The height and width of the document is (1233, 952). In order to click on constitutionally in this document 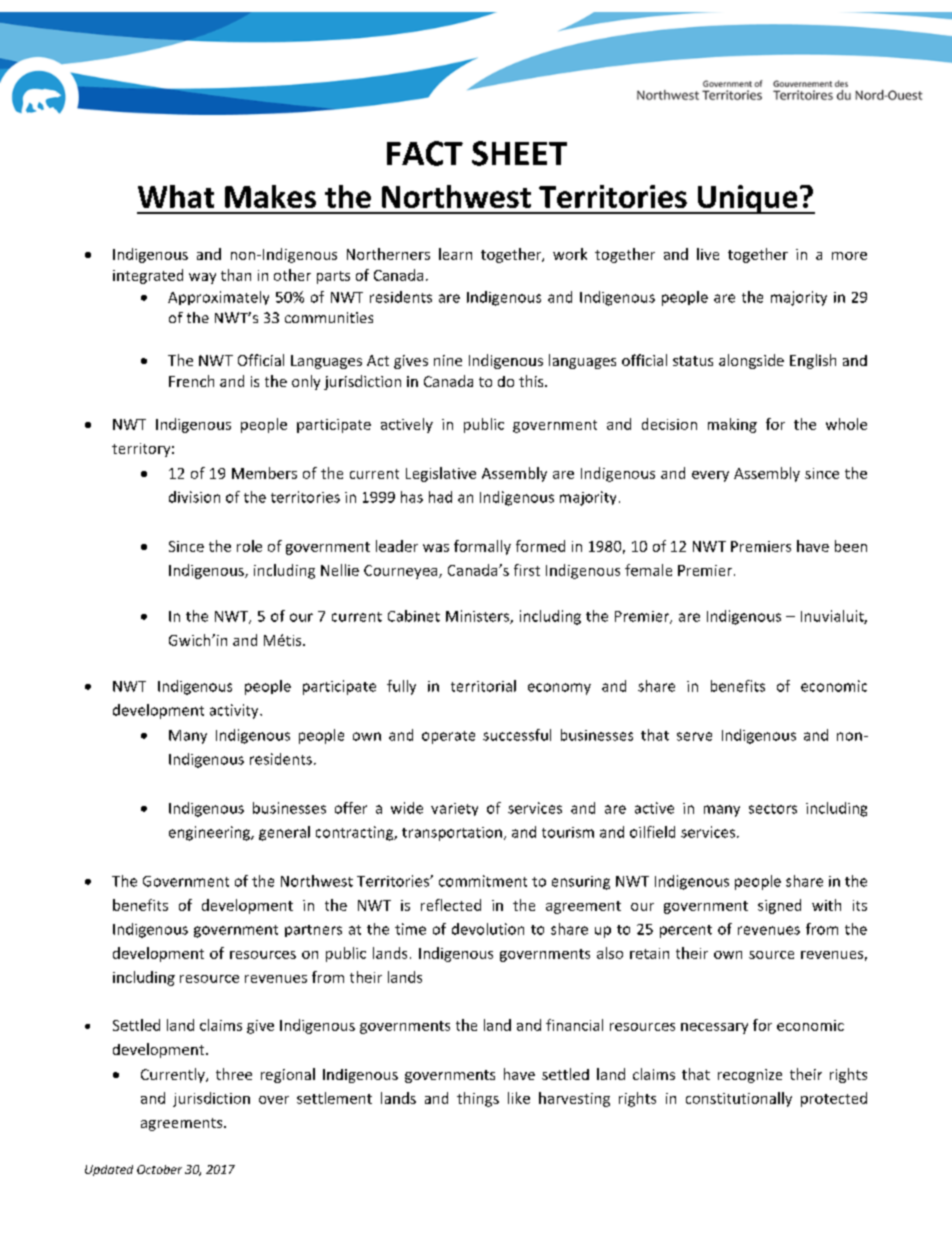, I will do `click(739, 1099)`.
